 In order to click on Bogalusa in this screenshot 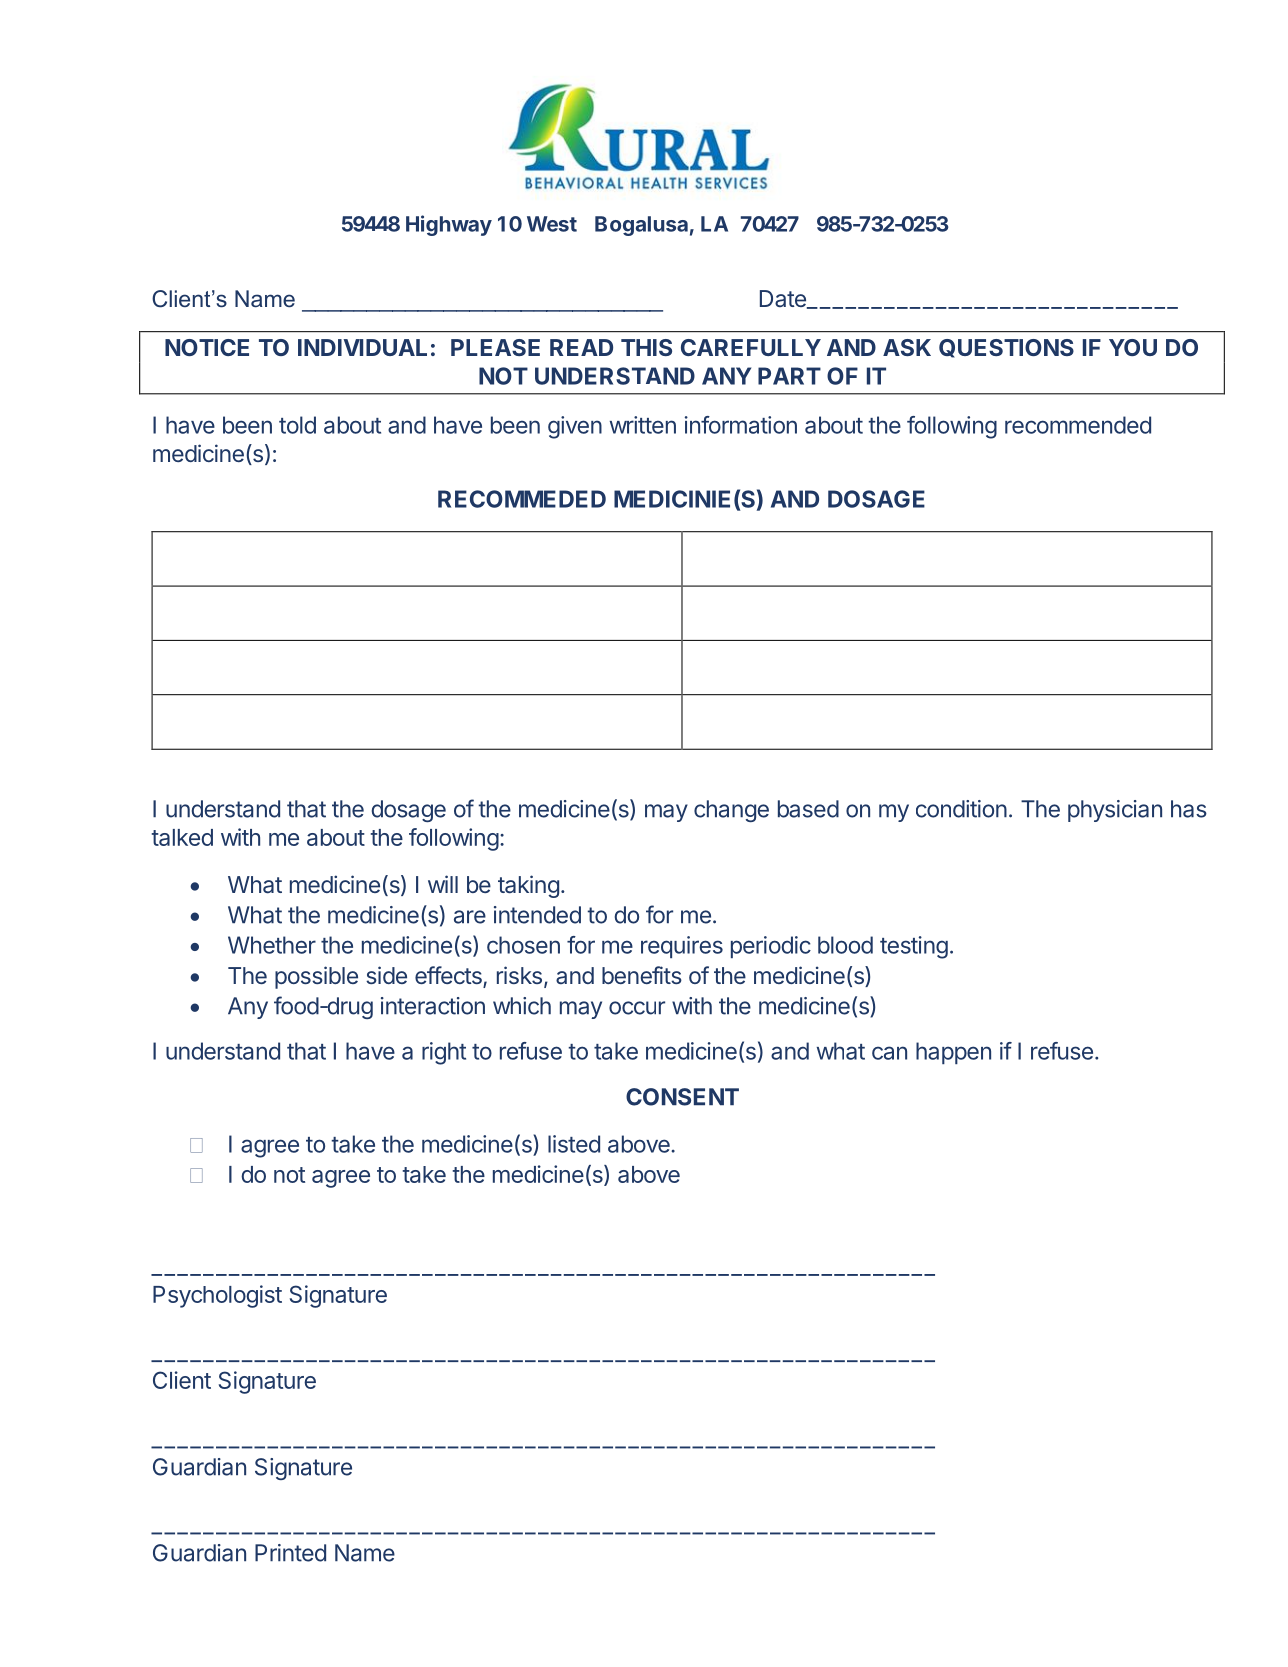, I will do `click(641, 226)`.
